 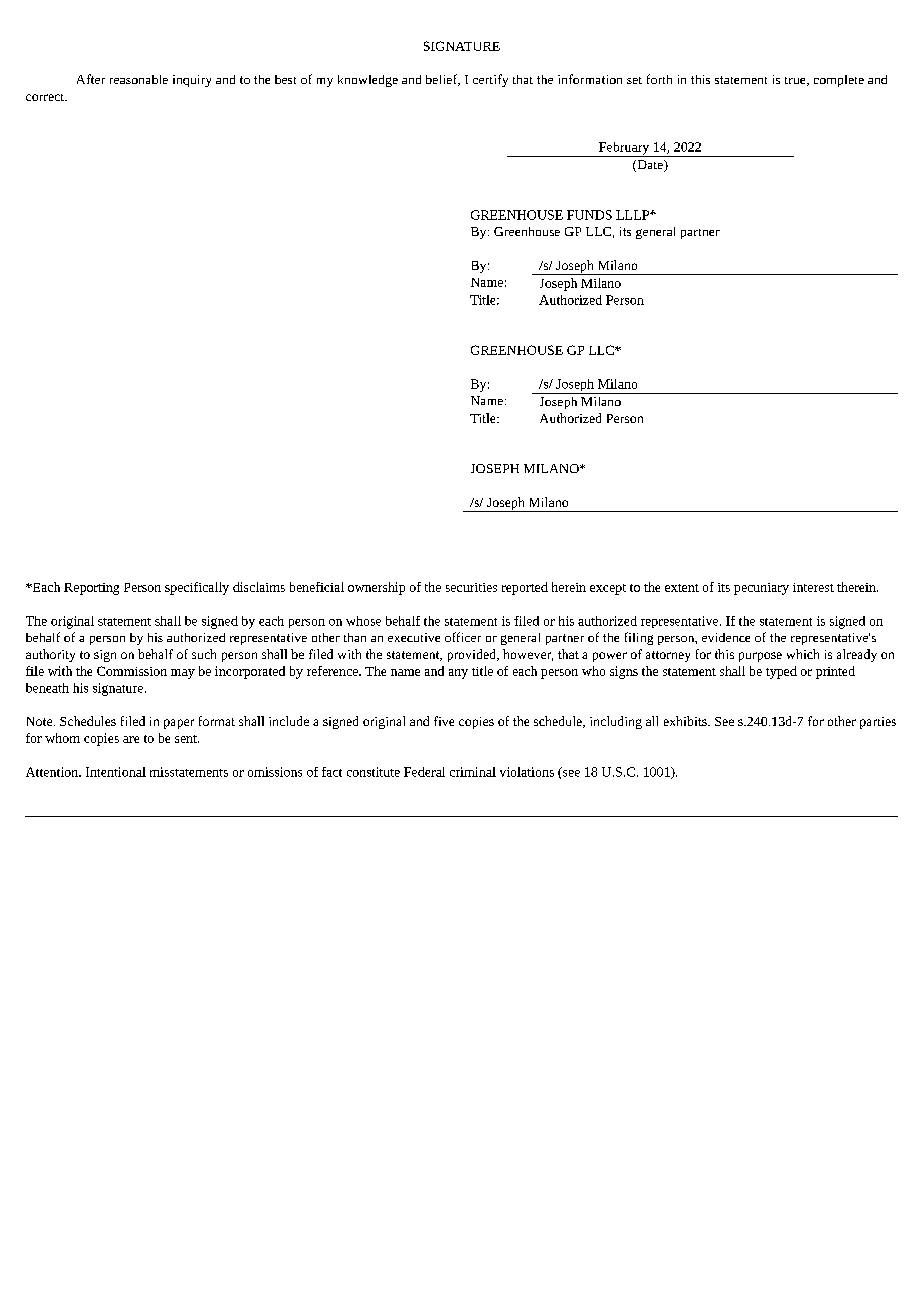 What do you see at coordinates (91, 589) in the document?
I see `Reporting` at bounding box center [91, 589].
